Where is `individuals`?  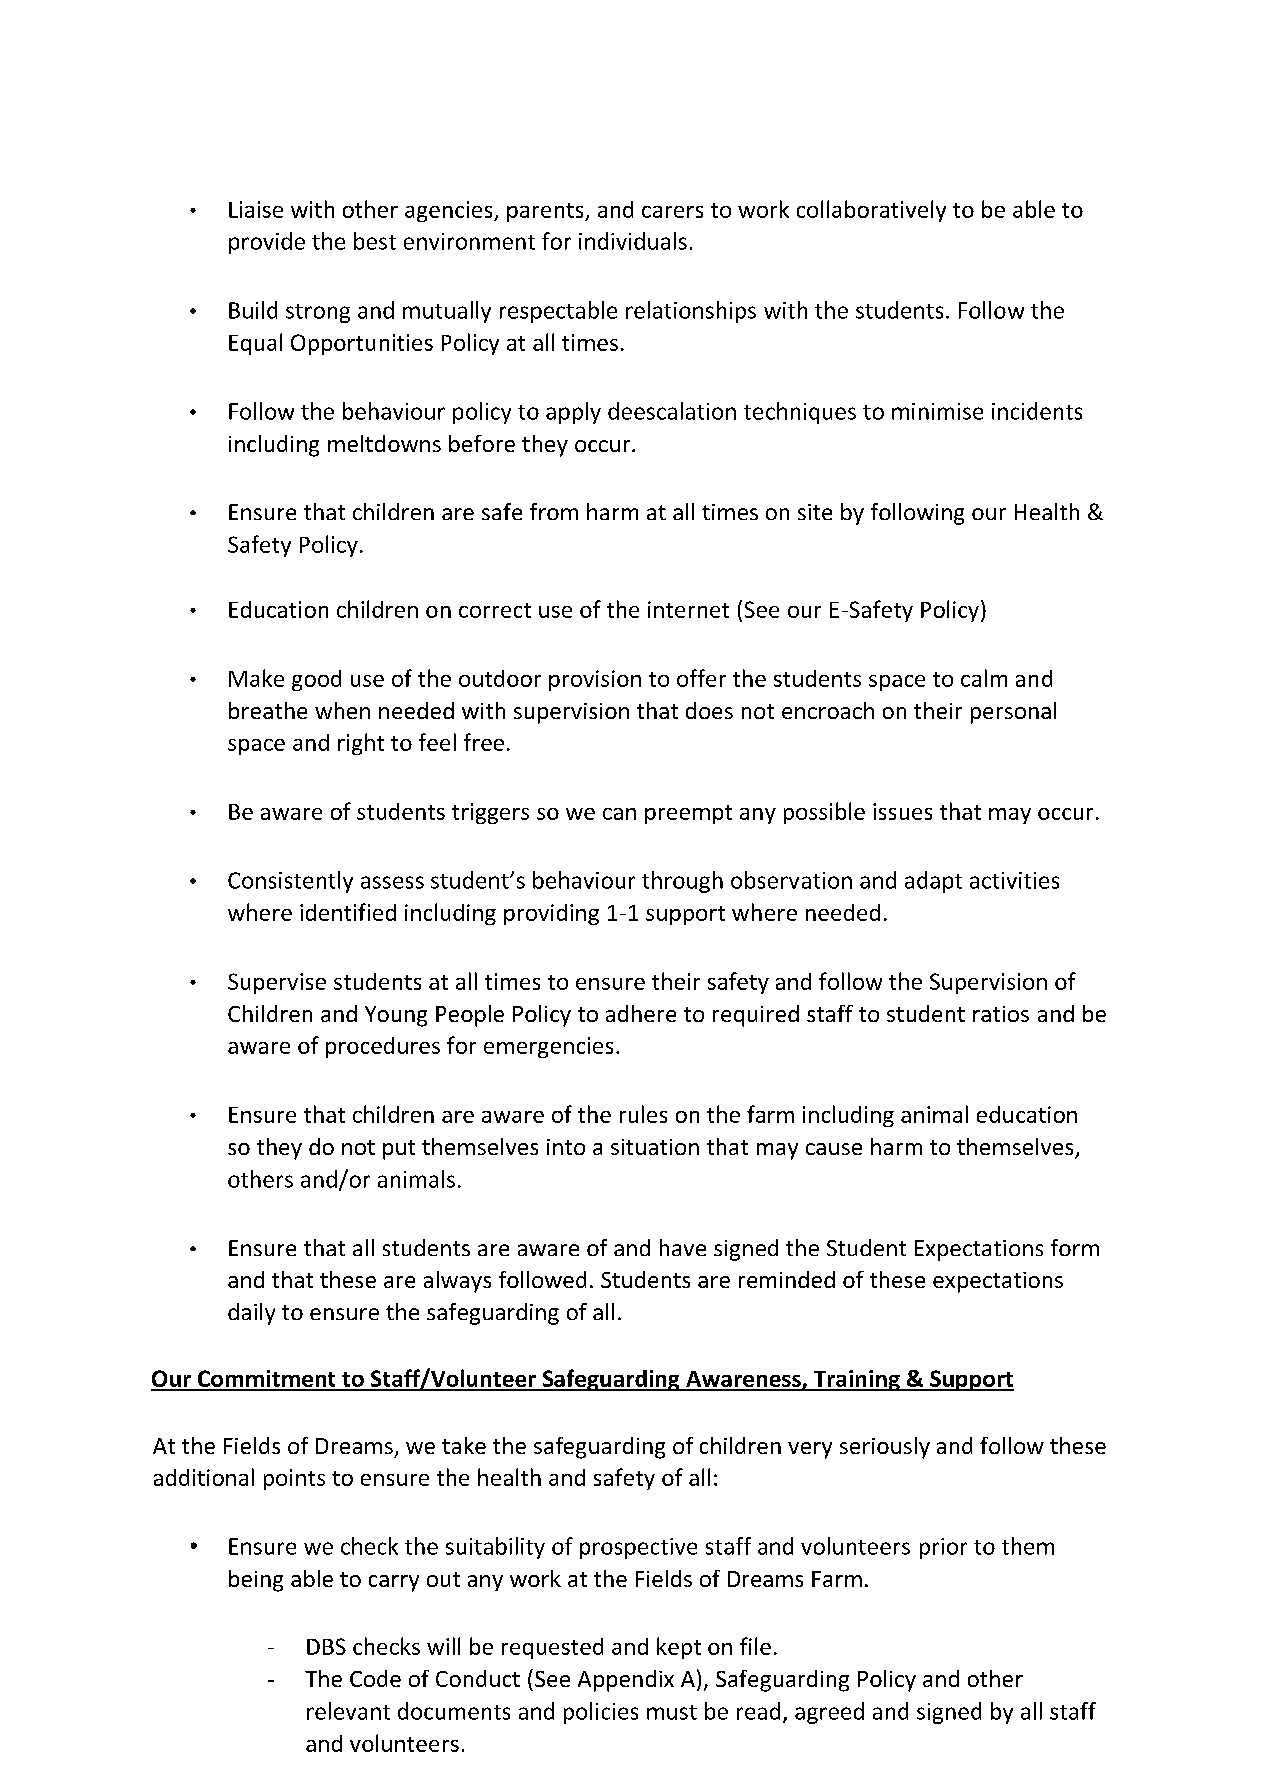 individuals is located at coordinates (633, 241).
